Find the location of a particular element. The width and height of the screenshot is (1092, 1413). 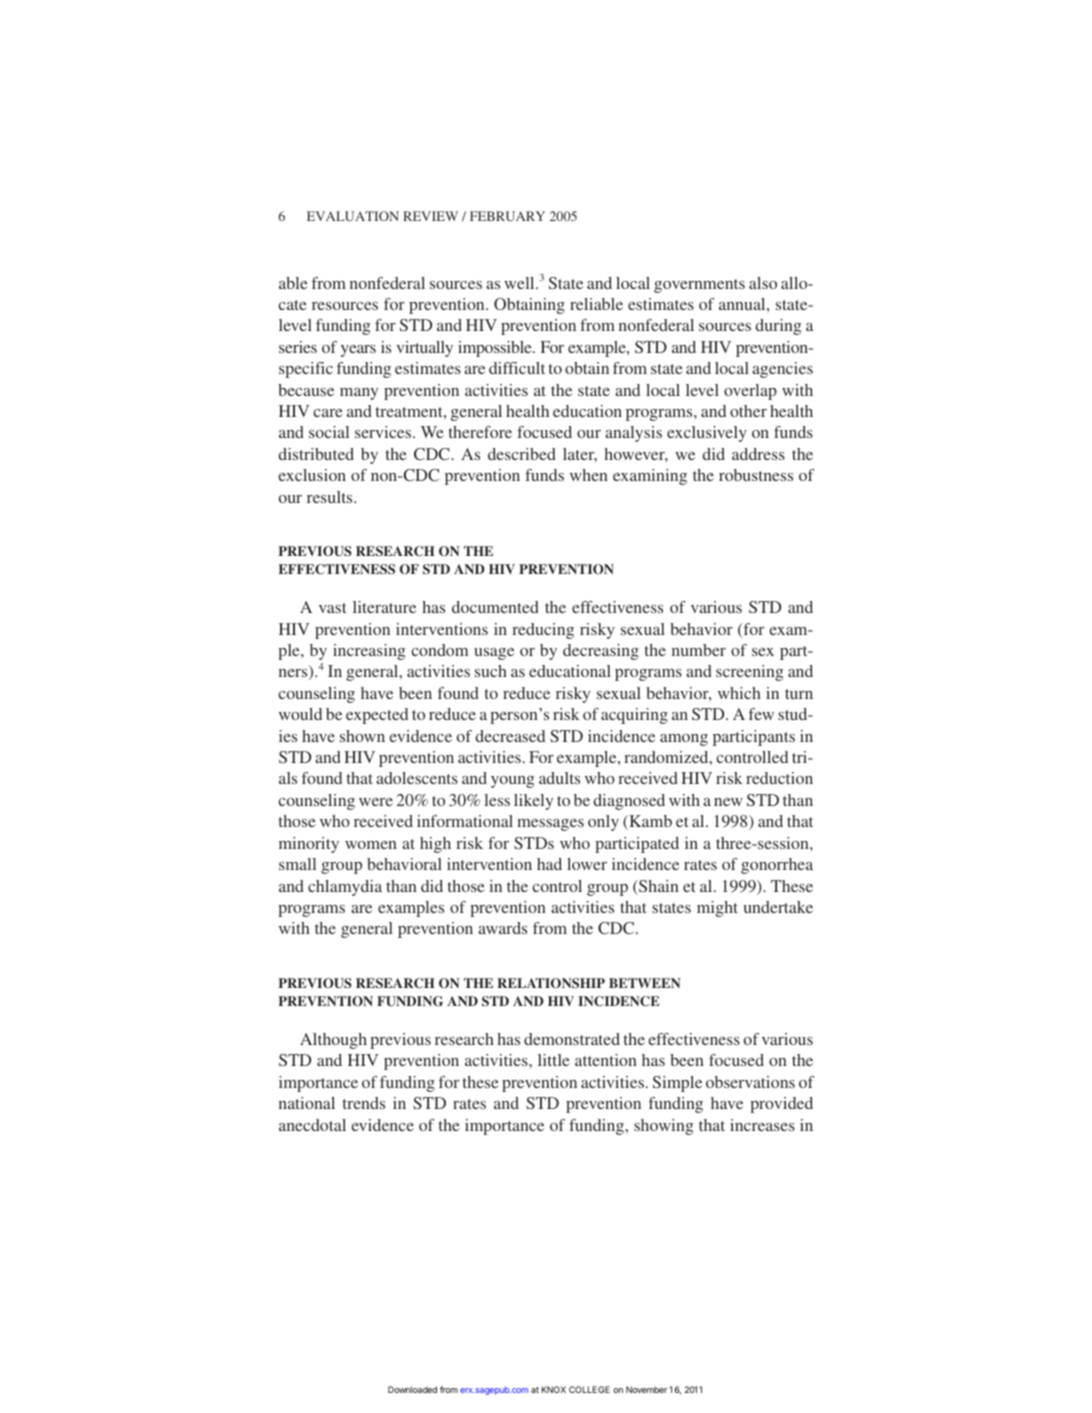

KNOX is located at coordinates (553, 1389).
